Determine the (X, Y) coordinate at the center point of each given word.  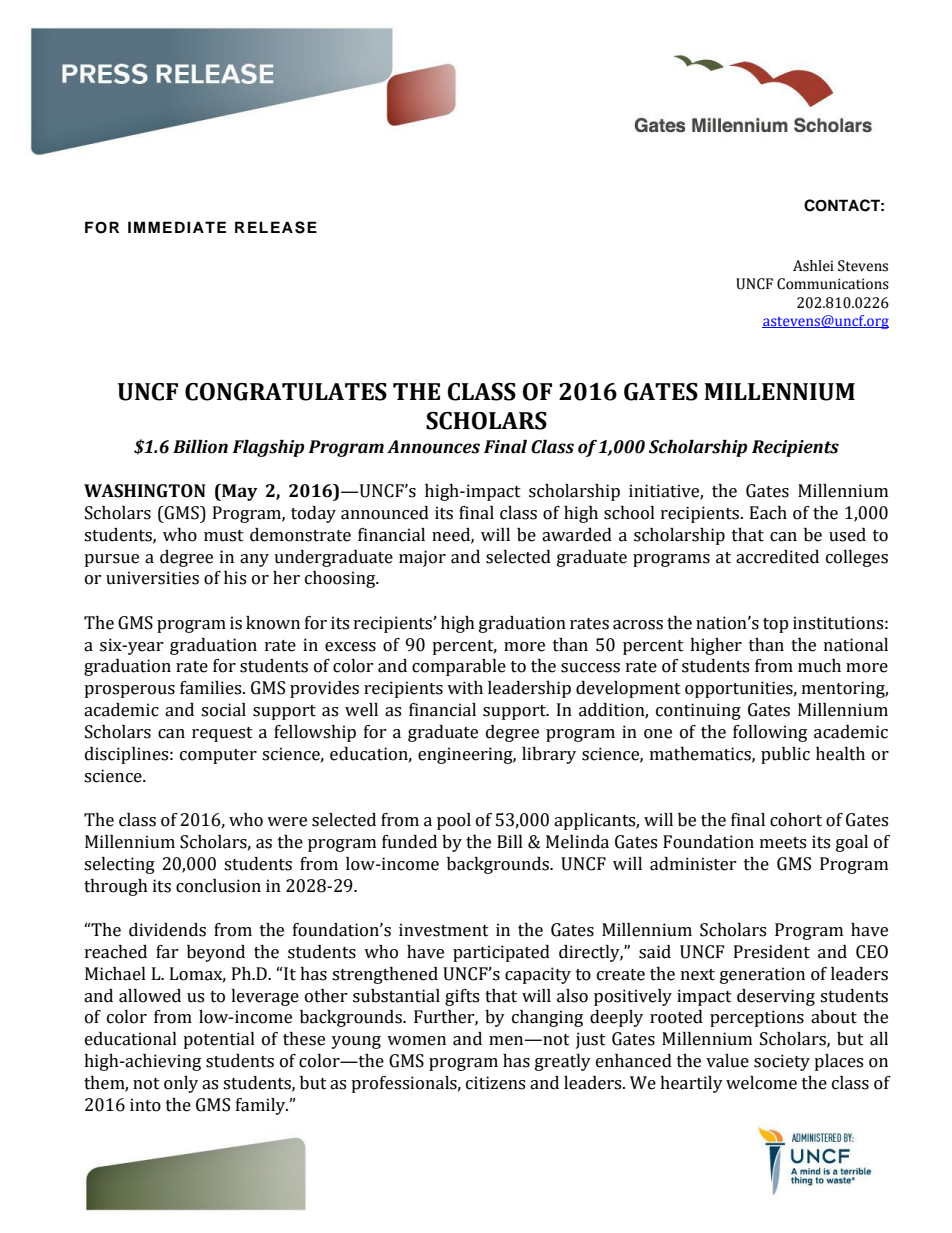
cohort (796, 820)
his (235, 578)
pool (454, 821)
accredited (777, 557)
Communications (833, 284)
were (287, 822)
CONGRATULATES (286, 392)
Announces (433, 447)
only (181, 1084)
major (422, 558)
